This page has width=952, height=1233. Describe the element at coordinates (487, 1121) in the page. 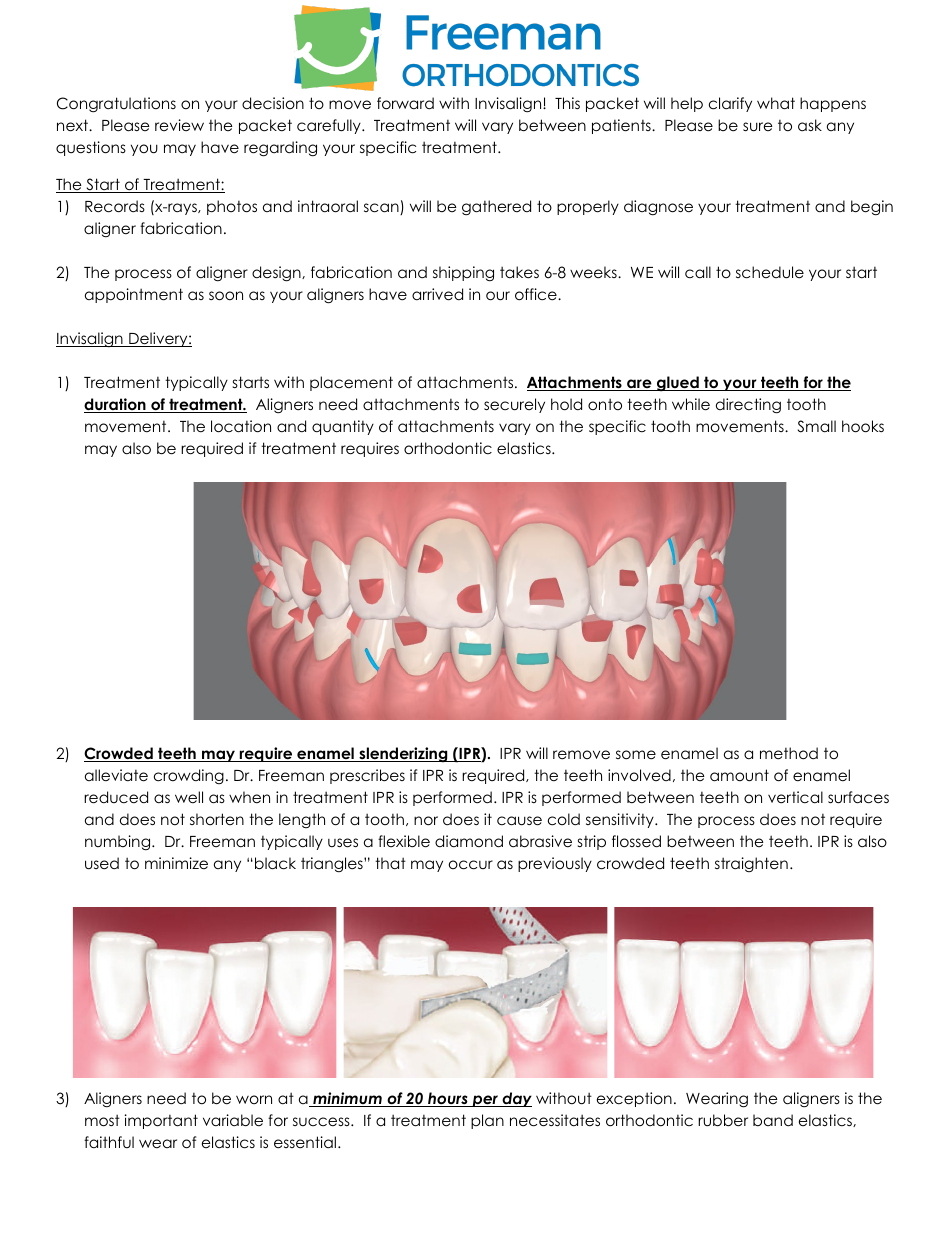

I see `plan` at that location.
